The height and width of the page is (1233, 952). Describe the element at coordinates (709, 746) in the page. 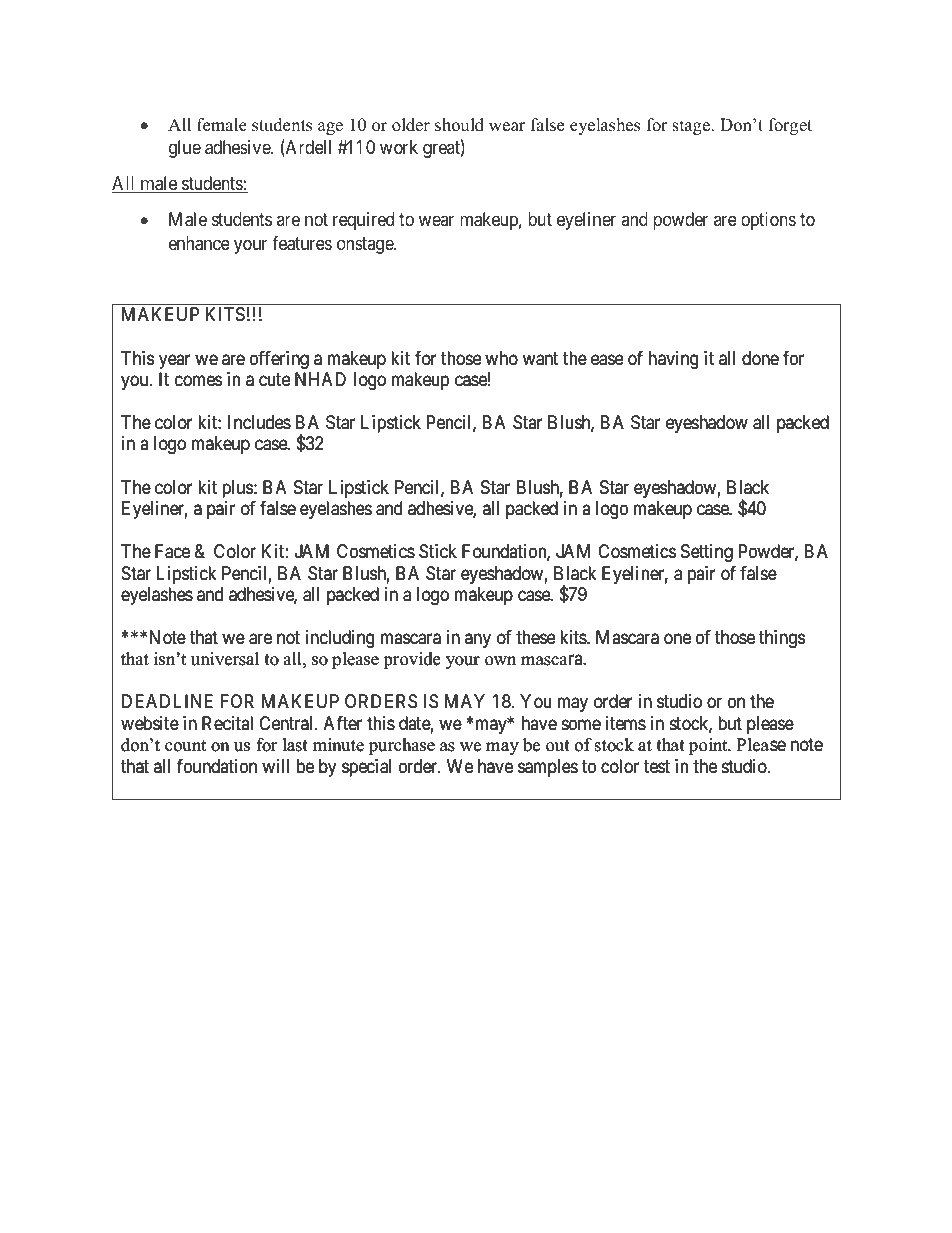

I see `point` at that location.
